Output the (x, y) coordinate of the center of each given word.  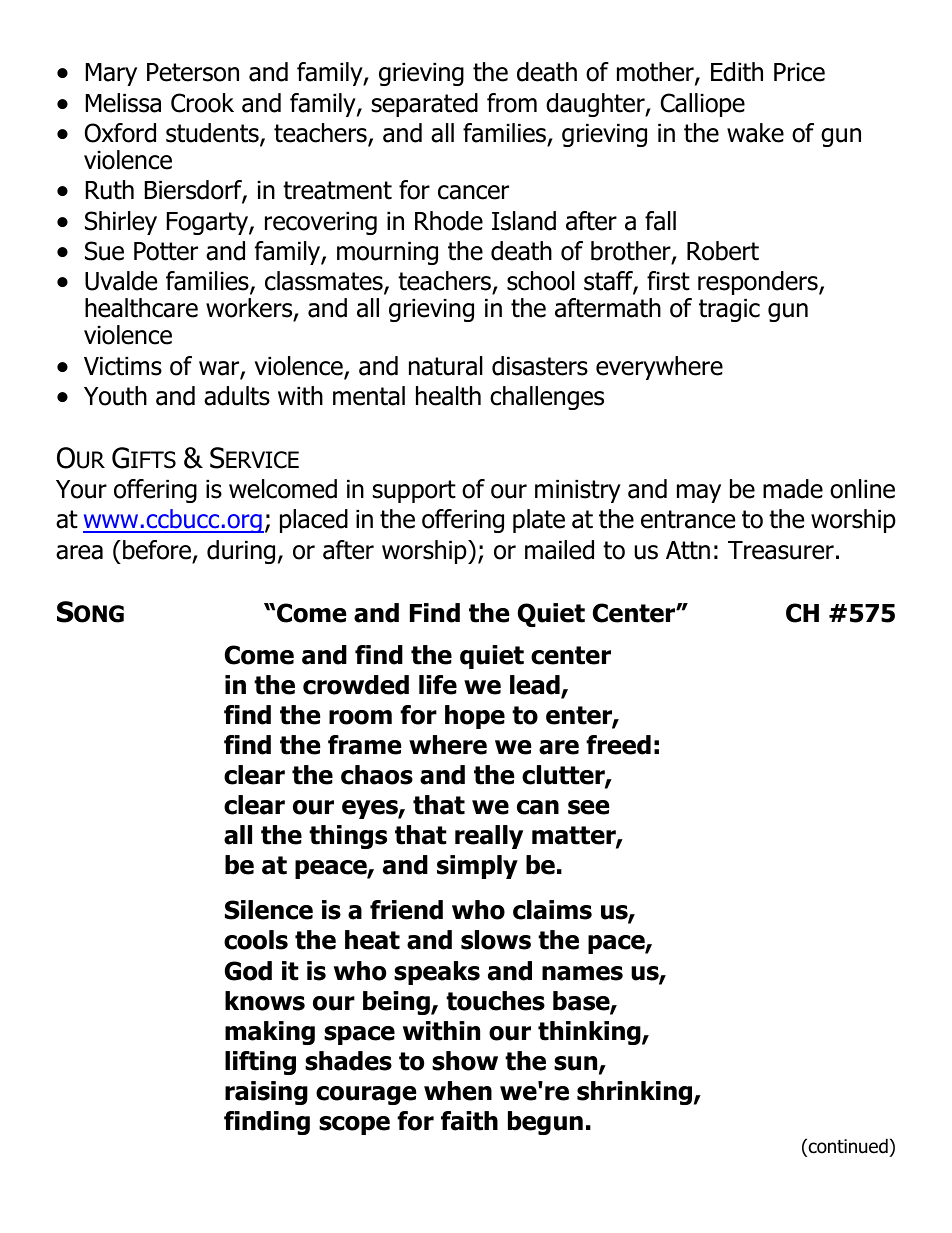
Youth (115, 396)
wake (755, 133)
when (458, 1091)
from (512, 103)
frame (364, 745)
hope (475, 717)
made (793, 489)
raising (266, 1093)
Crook (202, 103)
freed (618, 745)
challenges (547, 398)
